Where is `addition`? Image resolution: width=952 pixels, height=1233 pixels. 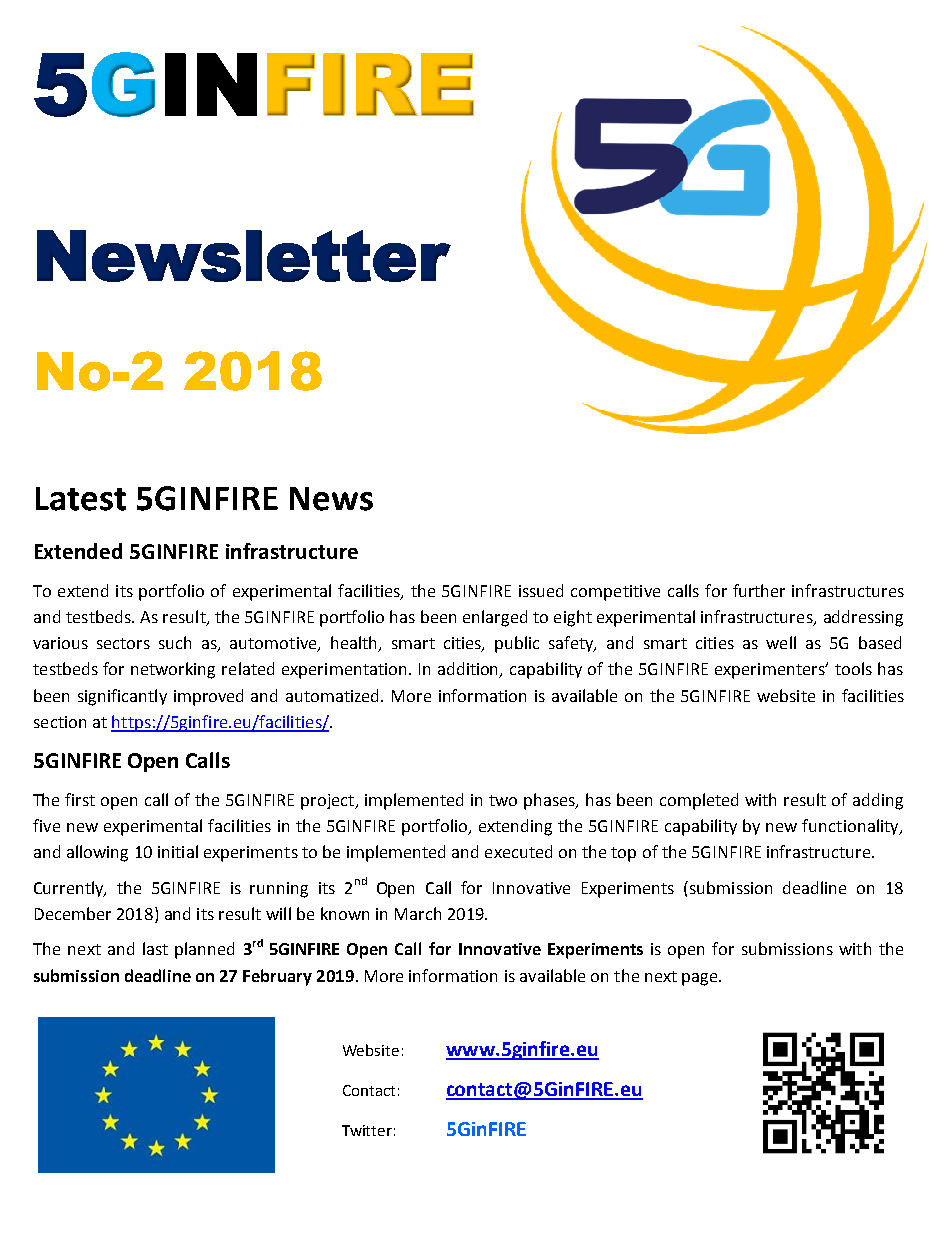 addition is located at coordinates (469, 670).
